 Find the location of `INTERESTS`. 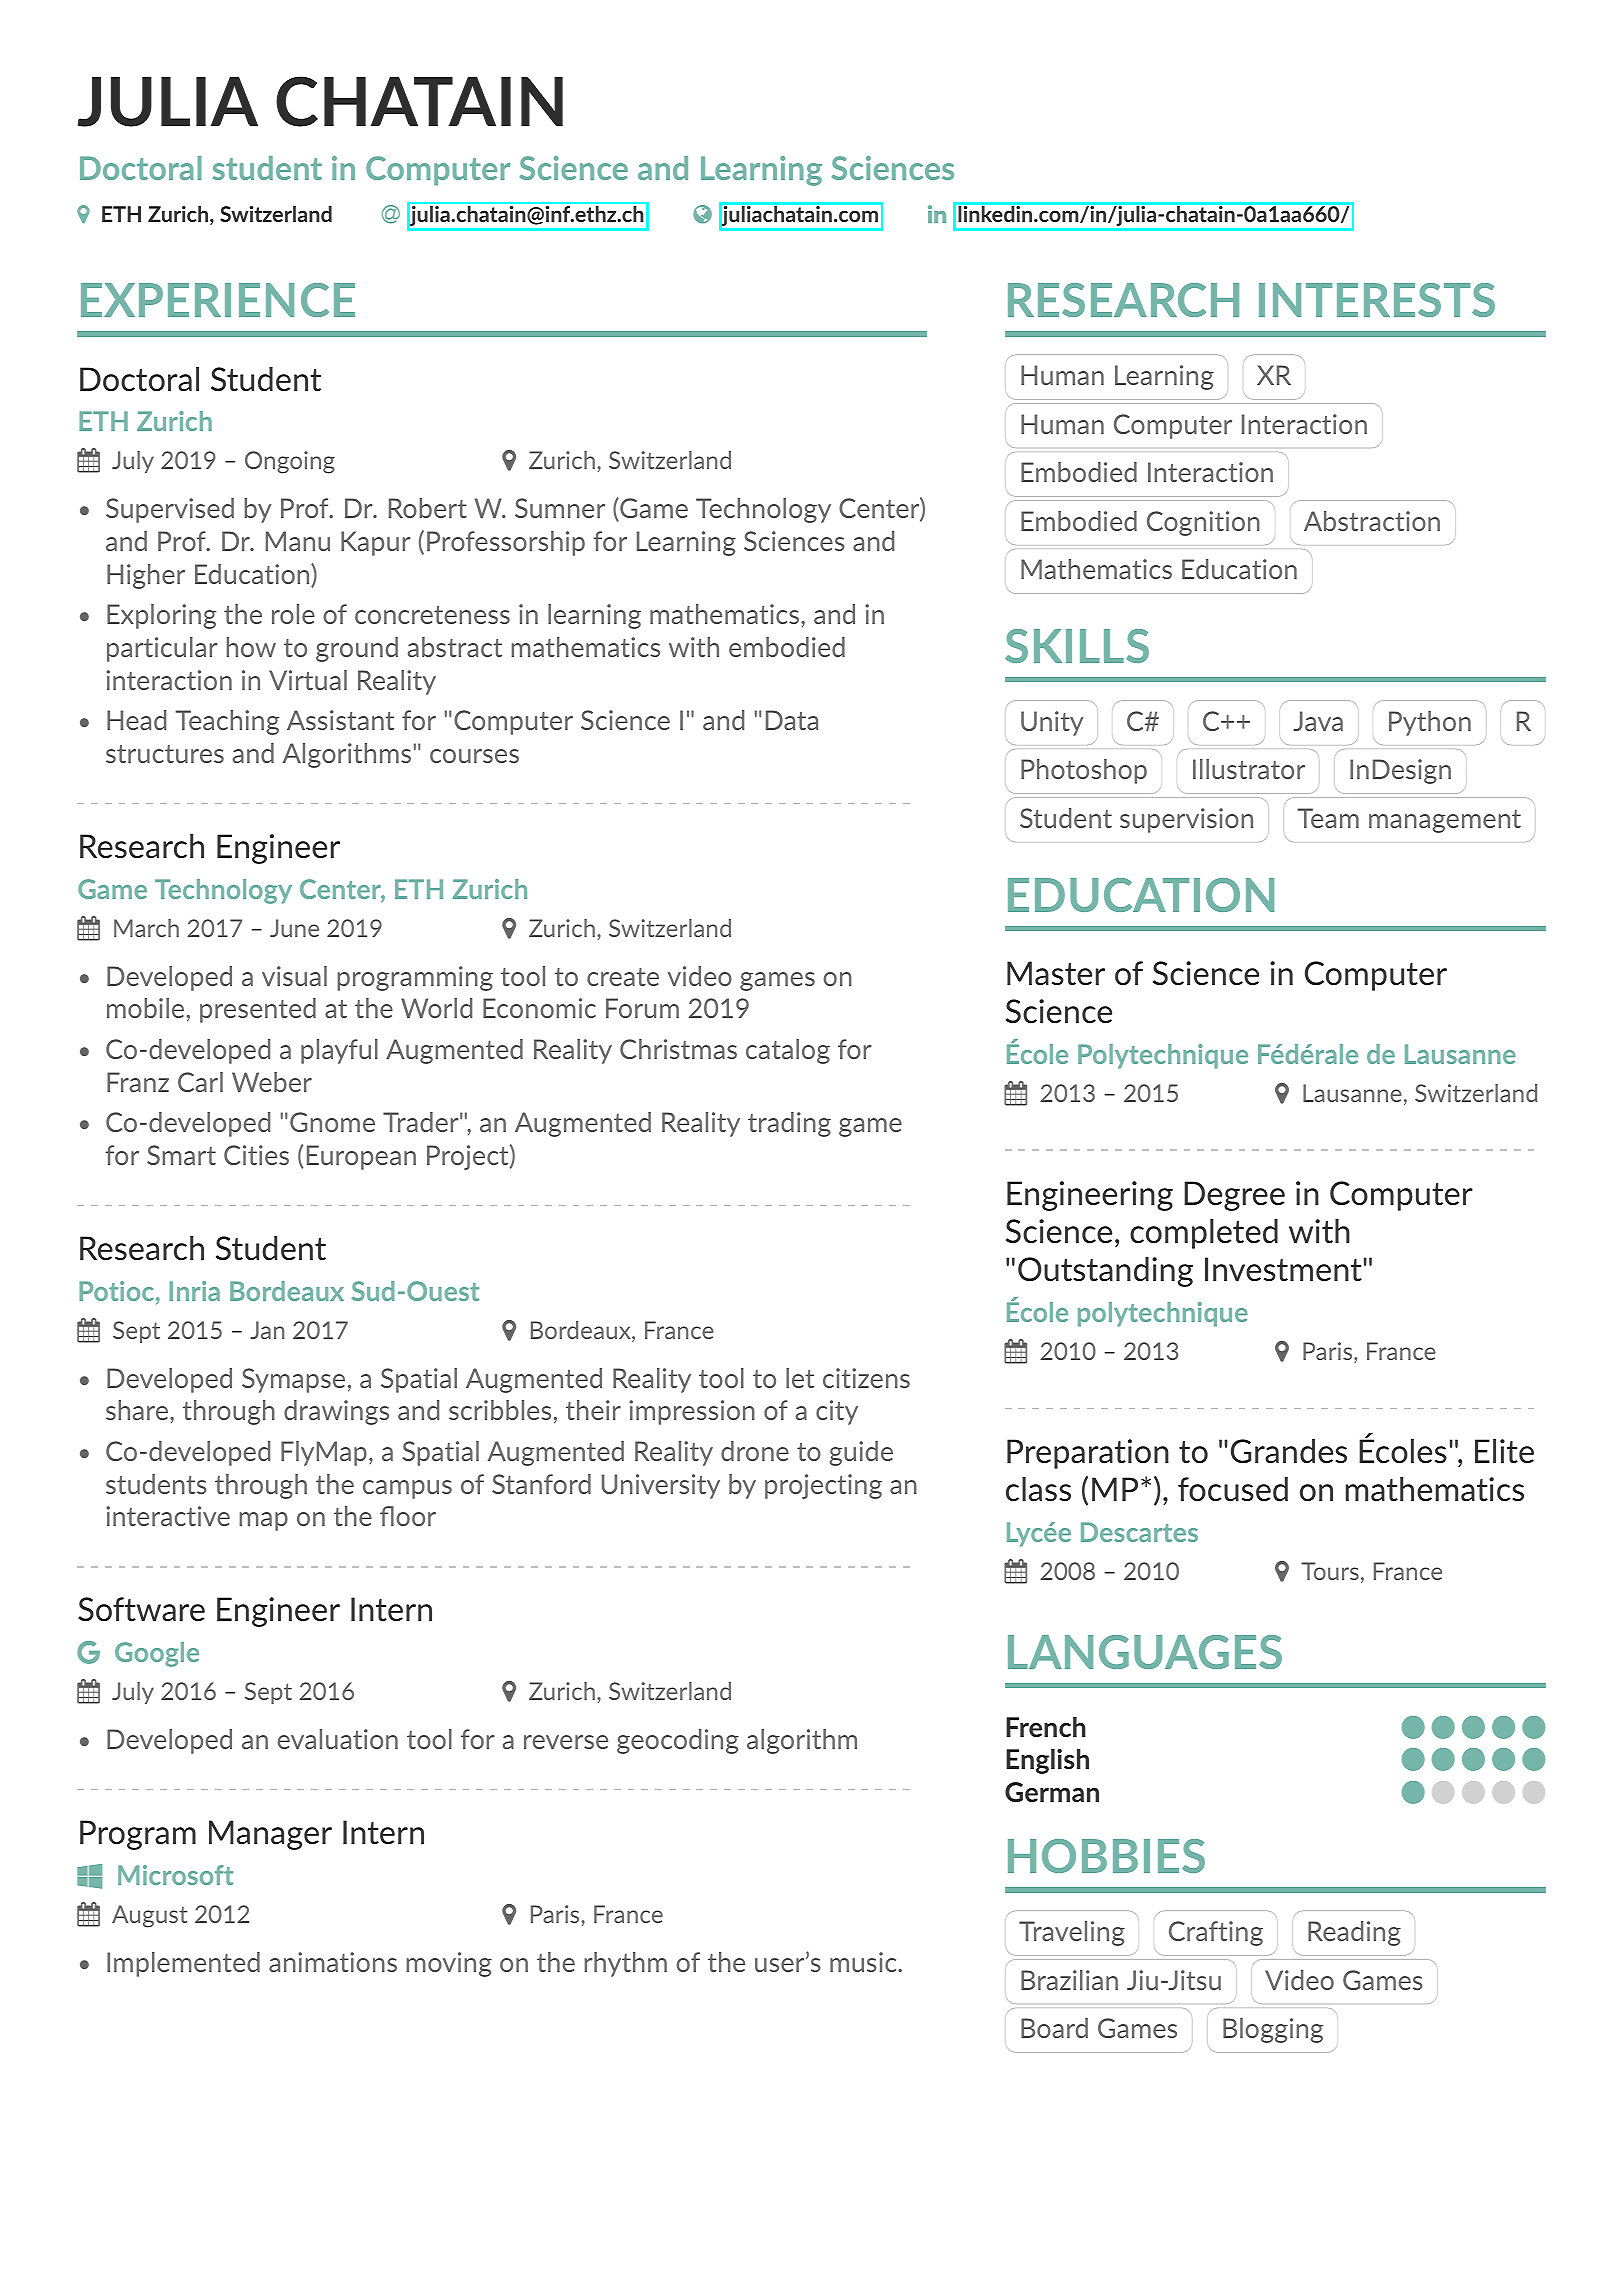

INTERESTS is located at coordinates (1377, 300).
